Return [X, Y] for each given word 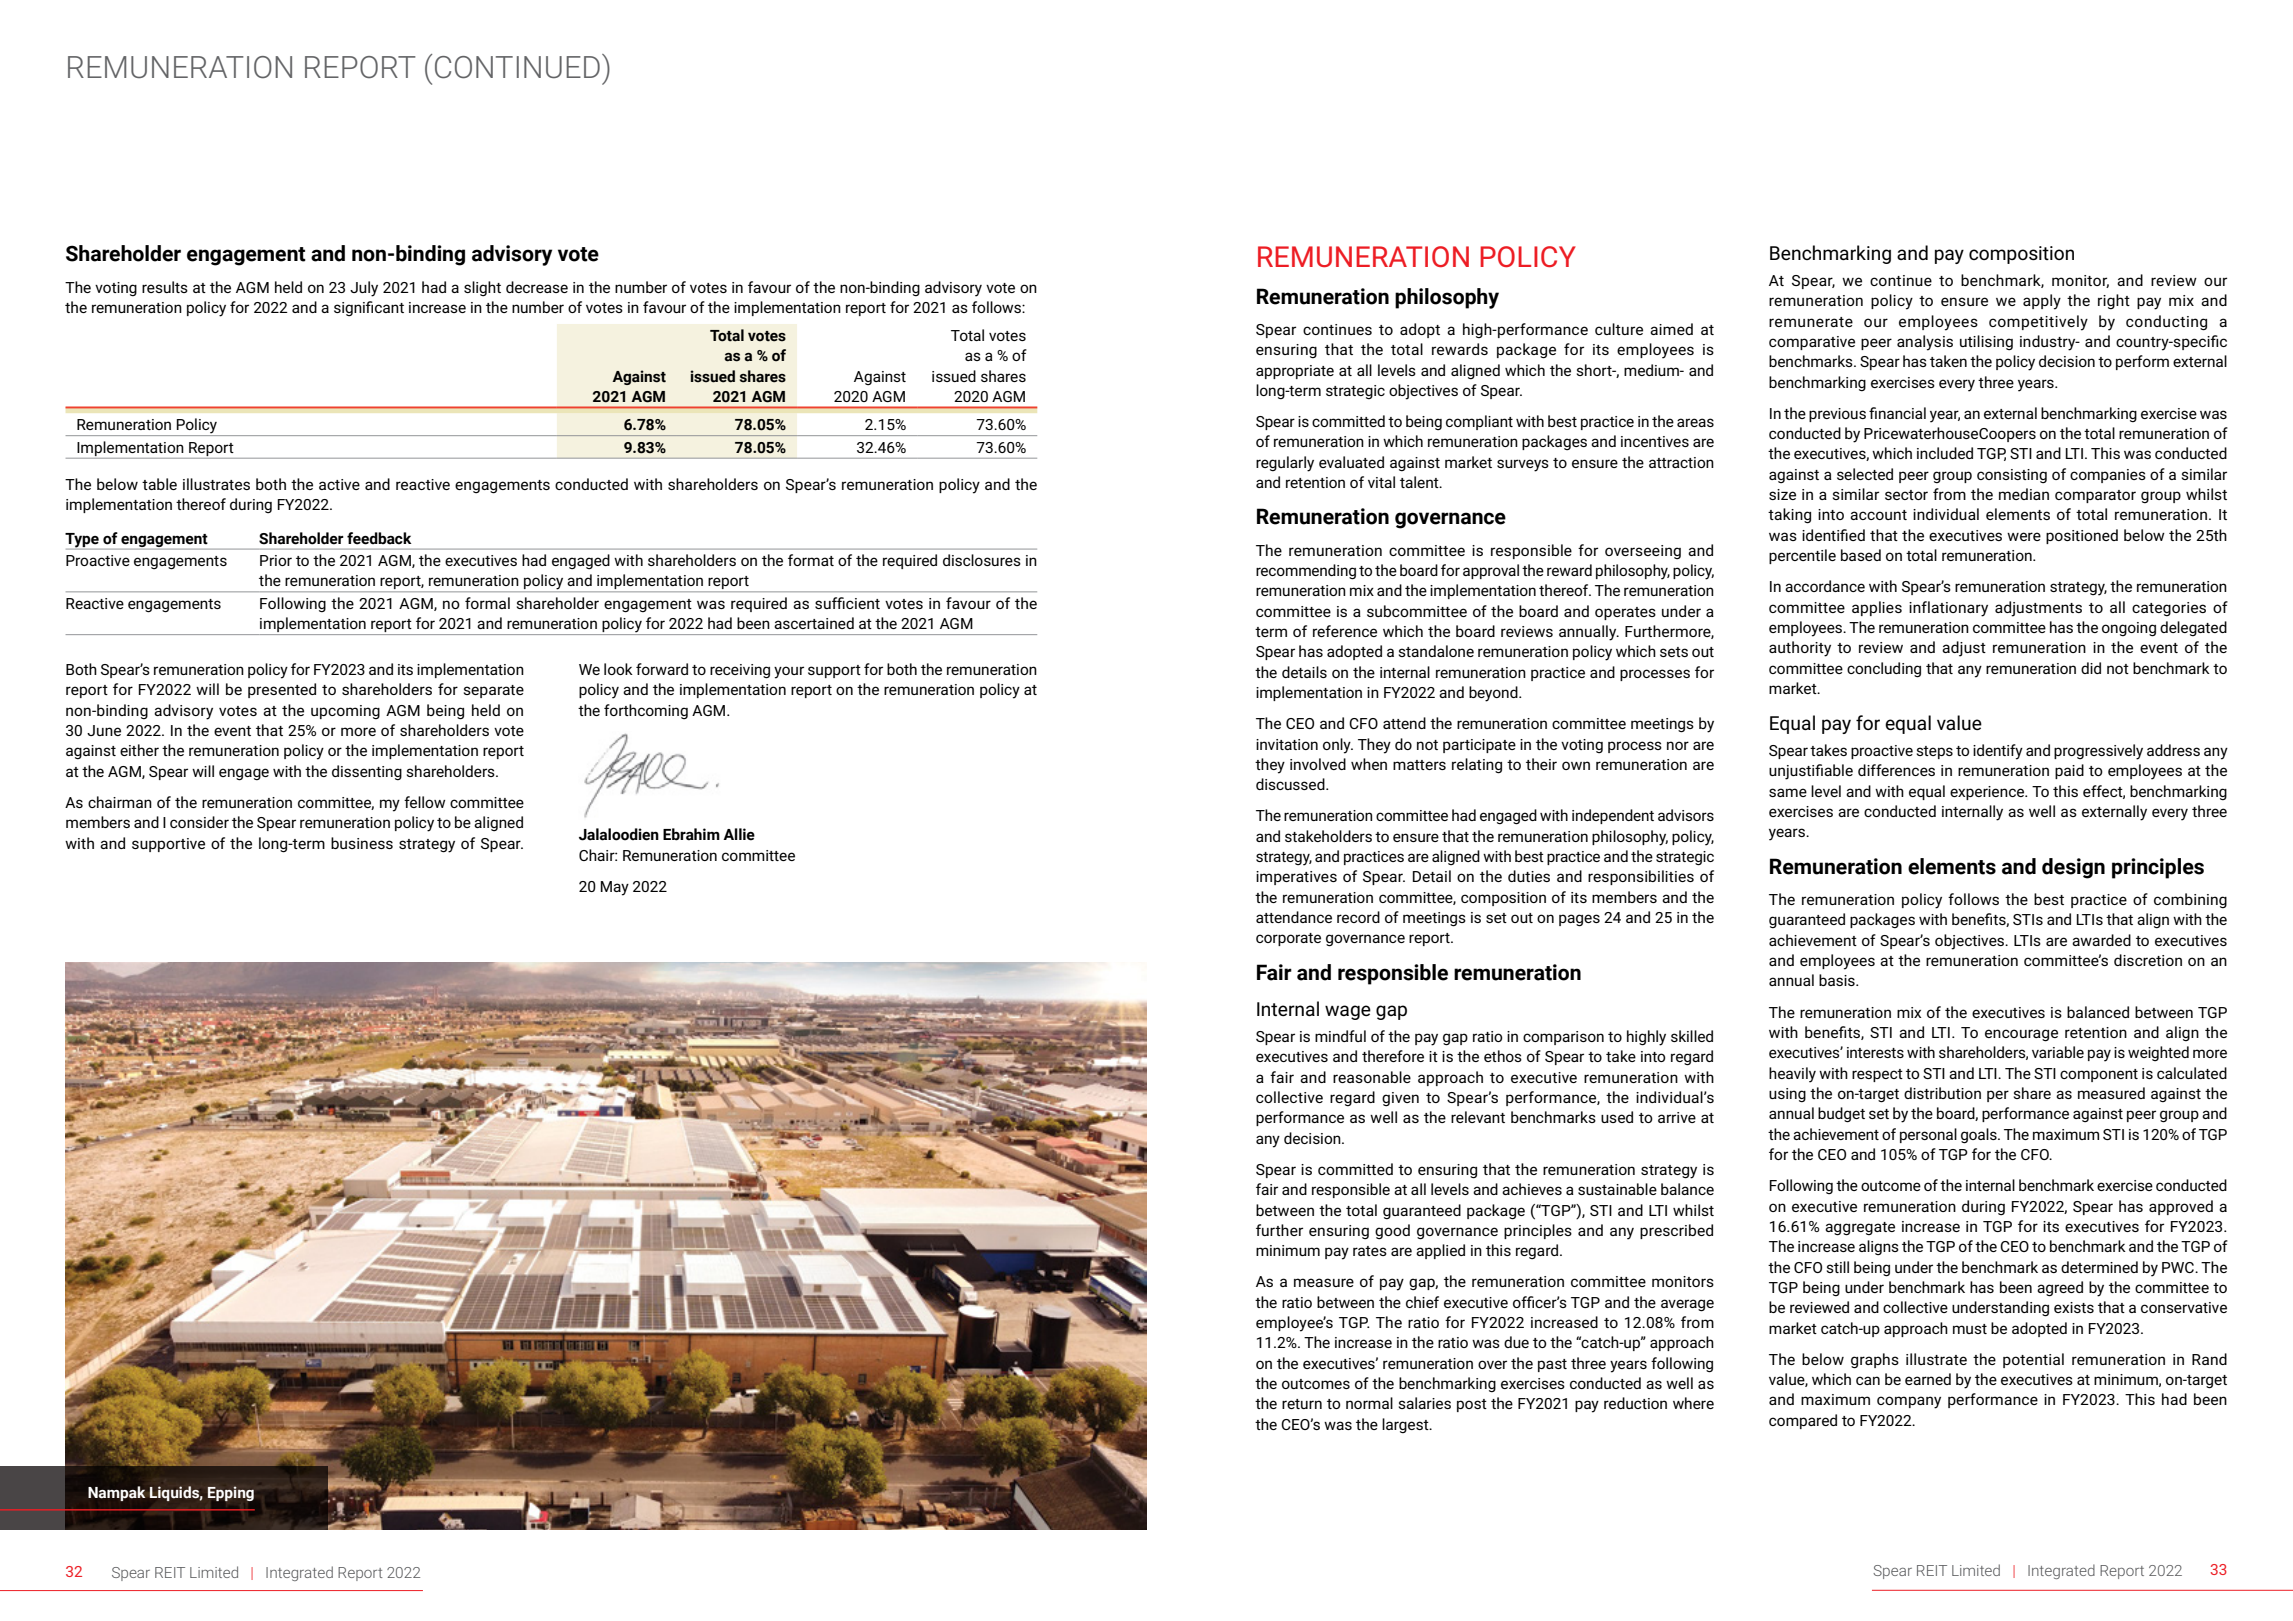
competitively [2038, 323]
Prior [276, 560]
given [1400, 1099]
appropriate [1295, 372]
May [614, 888]
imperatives [1296, 878]
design [2073, 868]
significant [369, 308]
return [1302, 1404]
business [362, 843]
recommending [1306, 572]
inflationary [1948, 609]
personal [1928, 1135]
